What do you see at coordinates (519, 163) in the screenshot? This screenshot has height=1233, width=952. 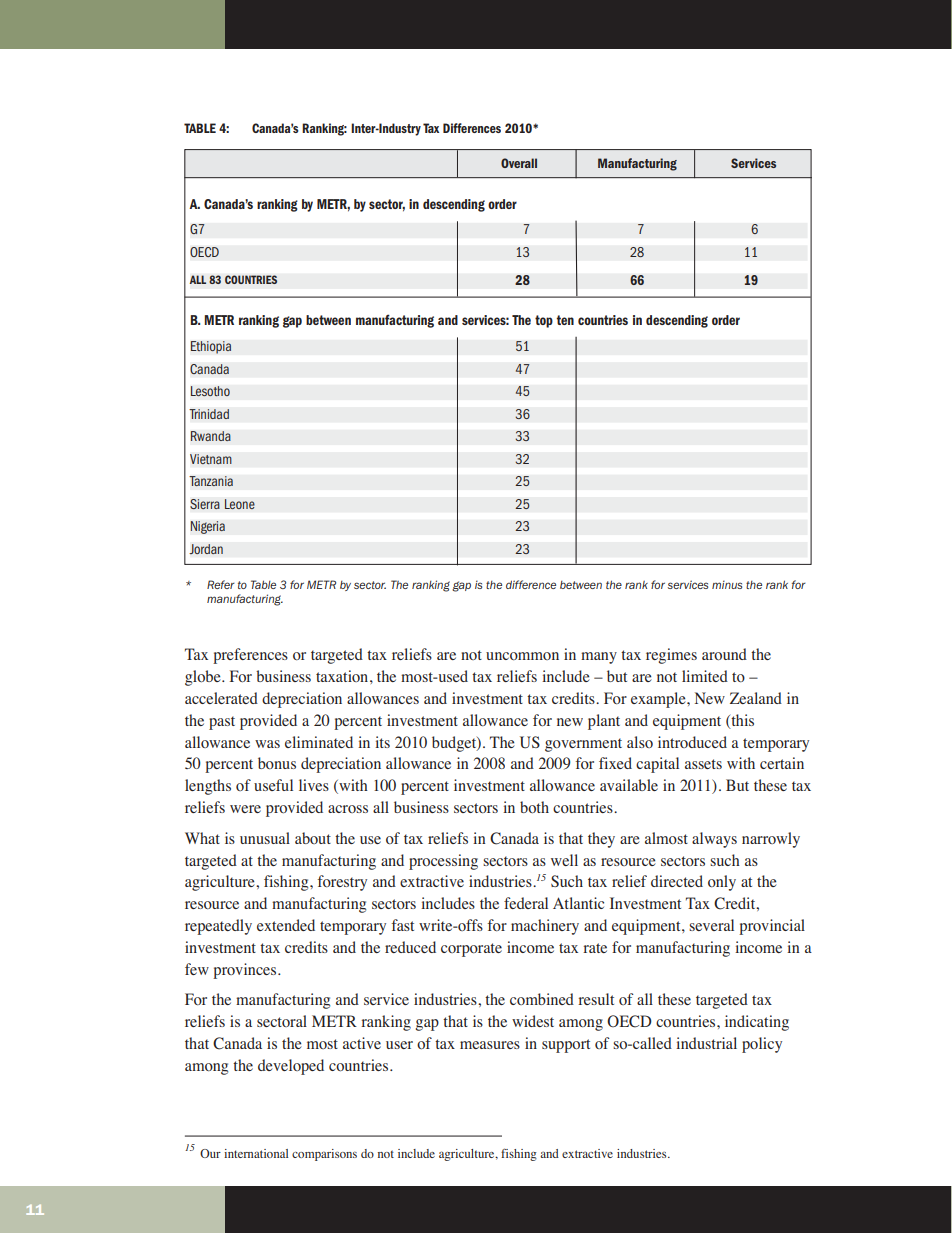 I see `Overall` at bounding box center [519, 163].
